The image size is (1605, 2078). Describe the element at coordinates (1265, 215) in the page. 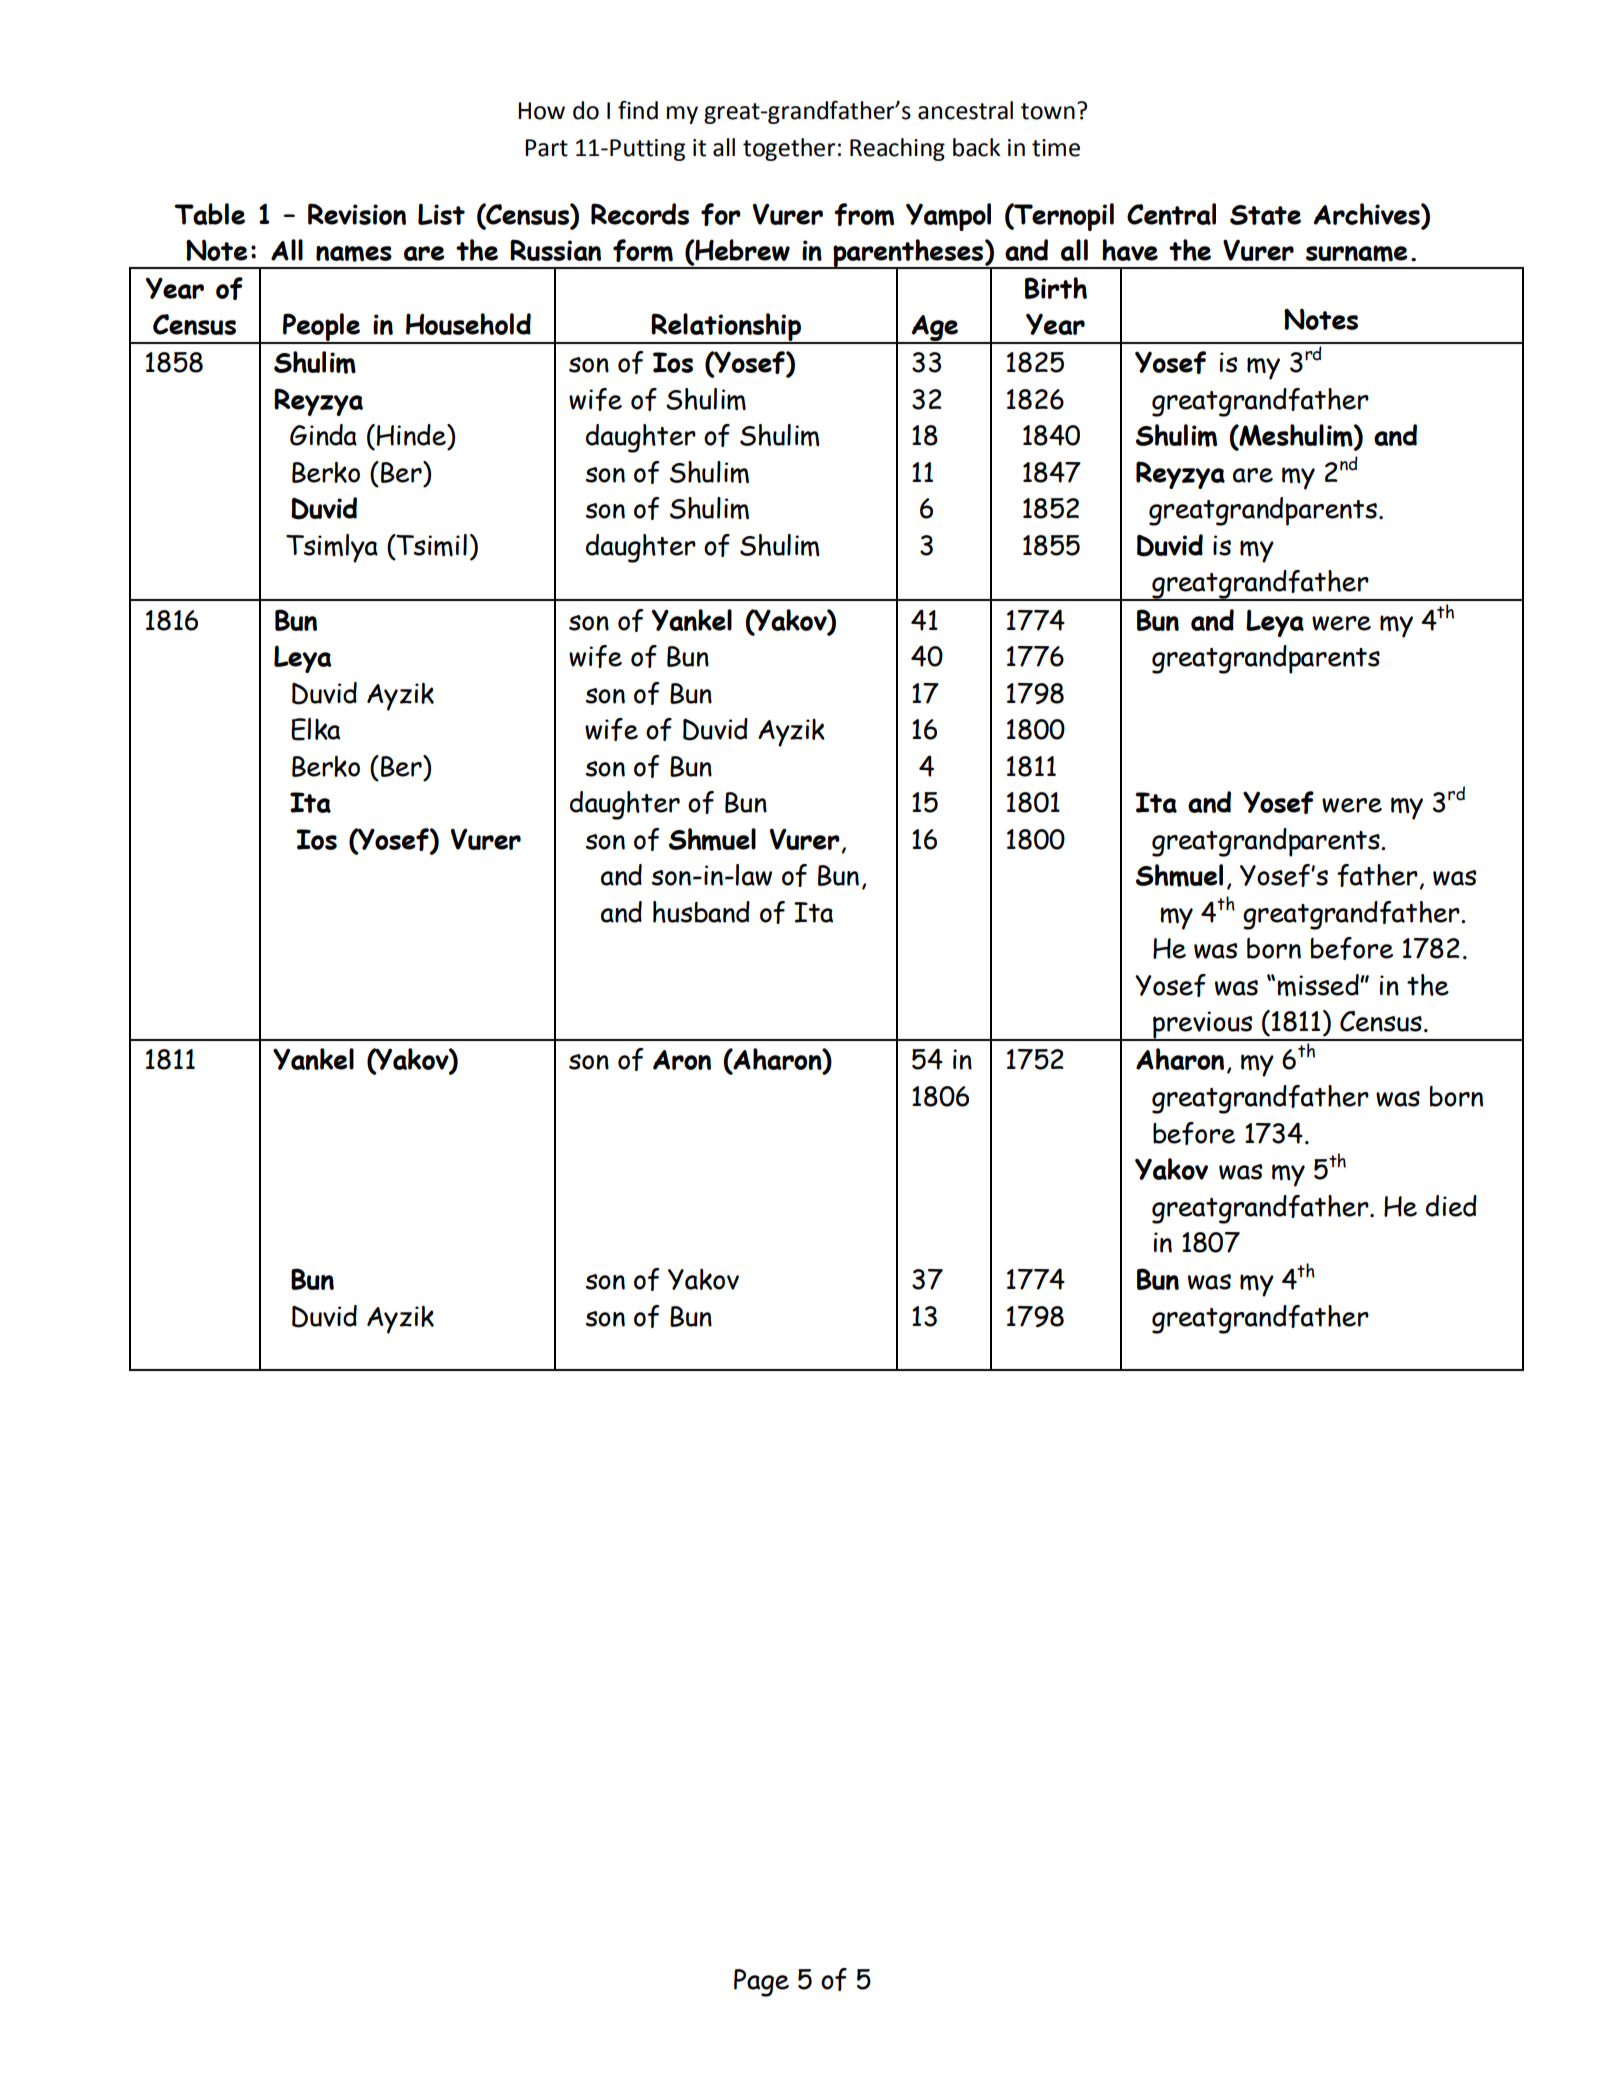

I see `State` at that location.
